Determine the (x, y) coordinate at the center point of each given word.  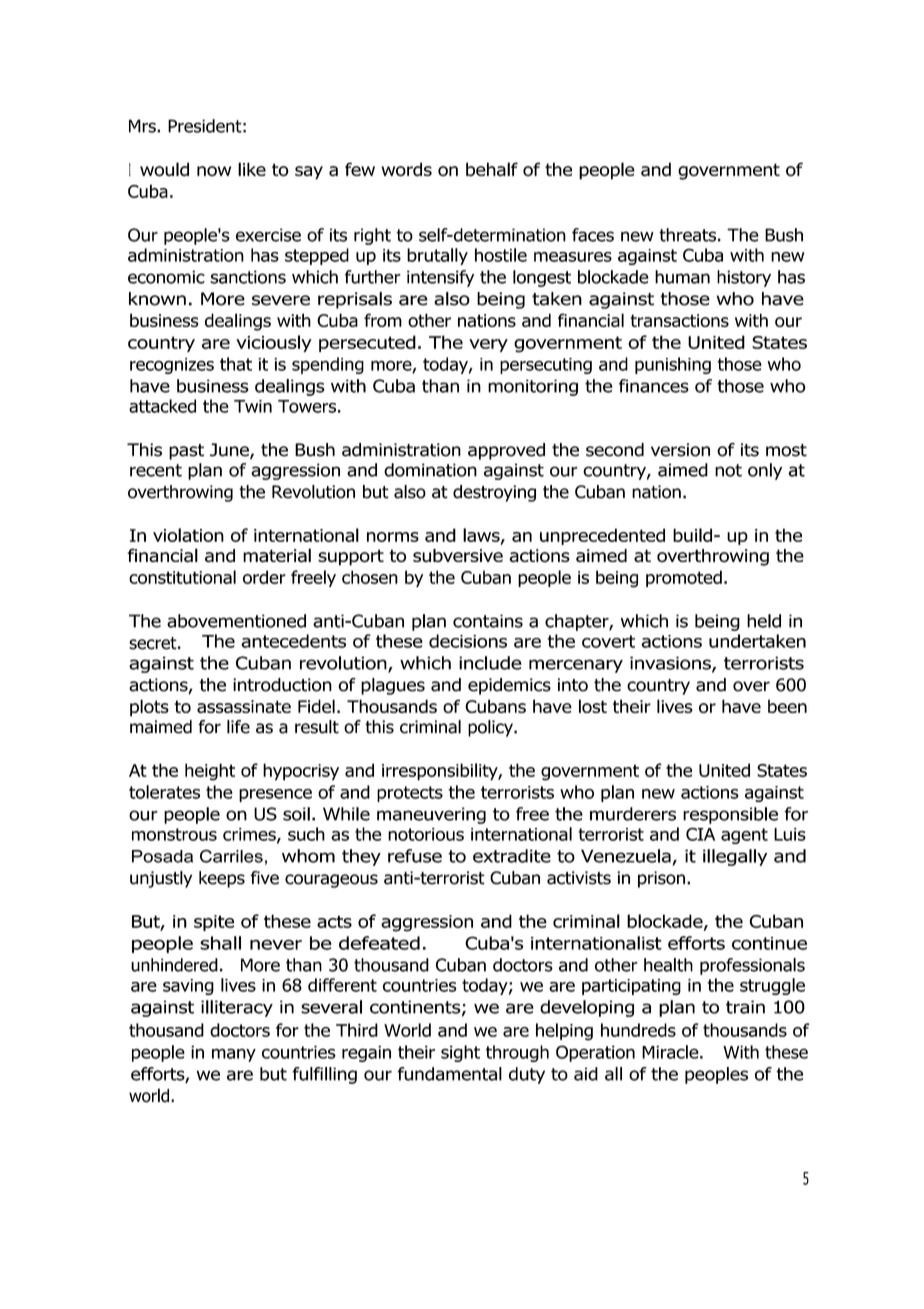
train (745, 1007)
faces (593, 235)
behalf (492, 169)
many (234, 1055)
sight (460, 1053)
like (252, 169)
